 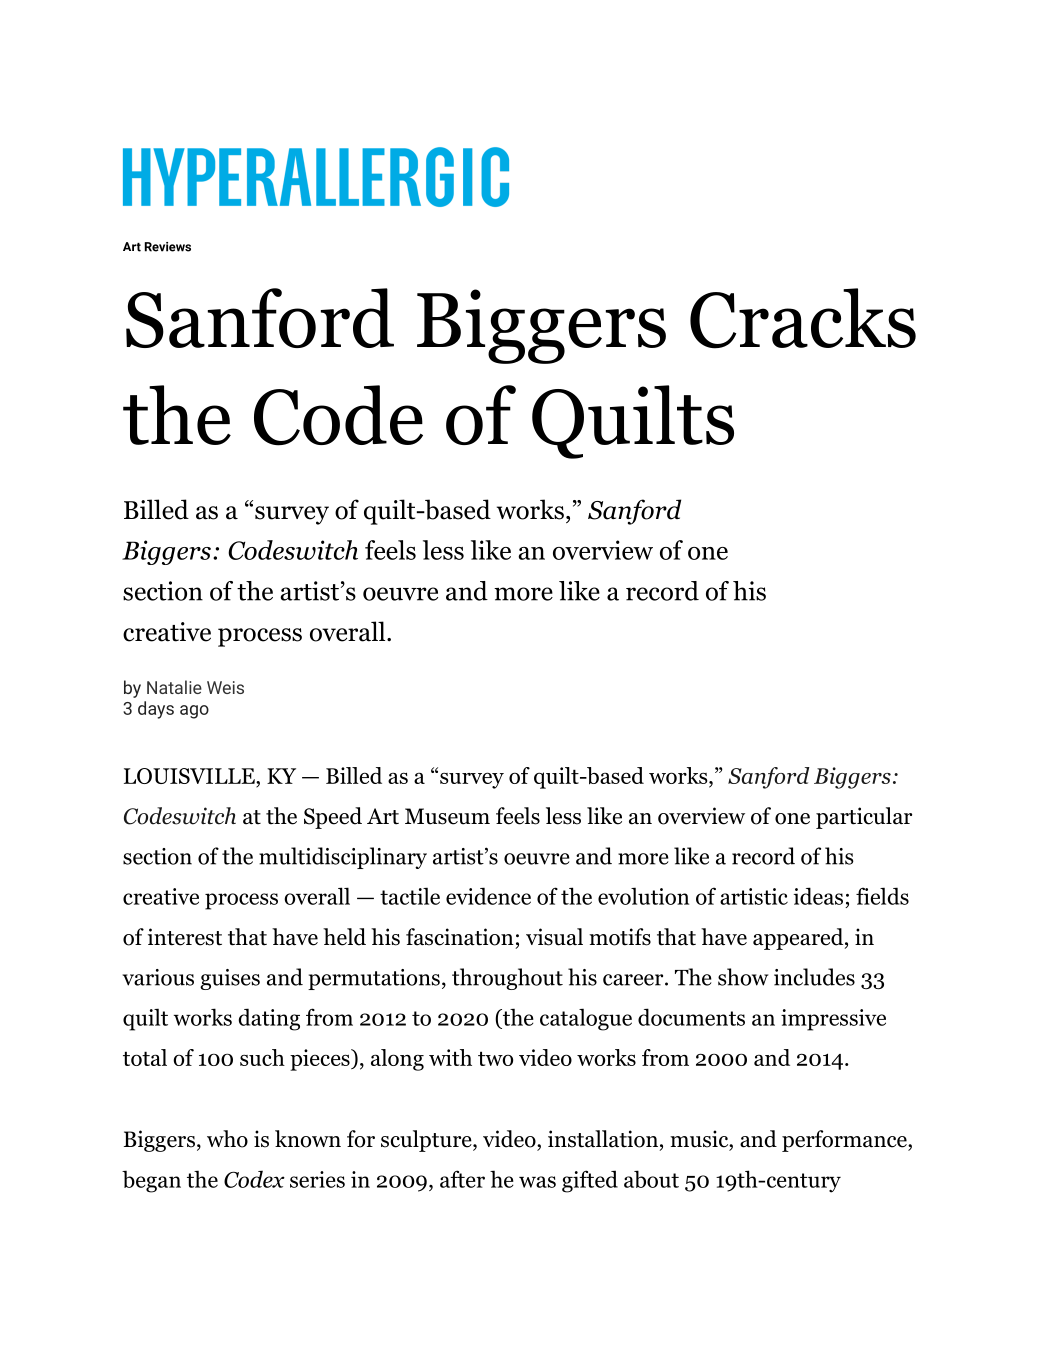 I want to click on ideas, so click(x=818, y=896).
